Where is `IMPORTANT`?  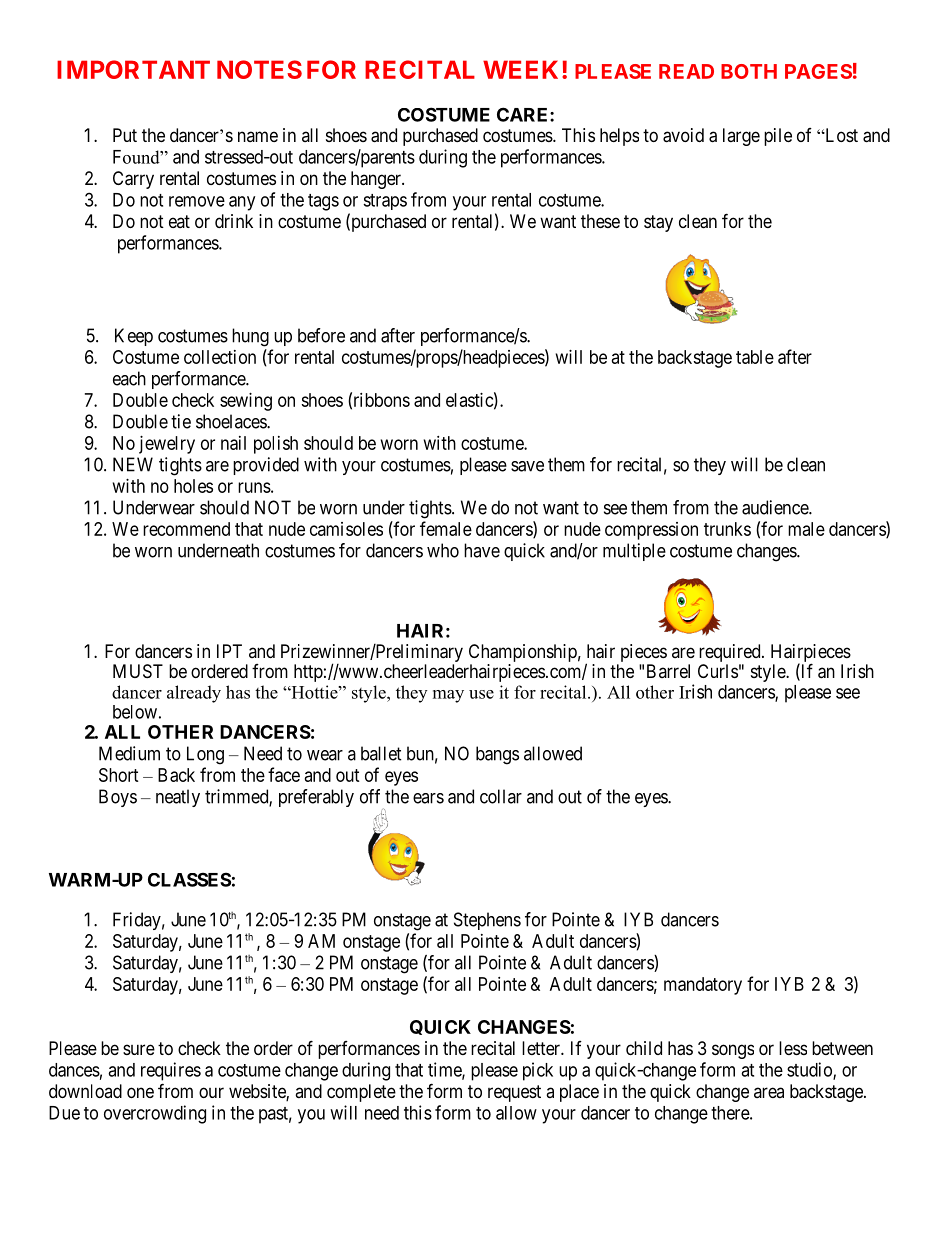 IMPORTANT is located at coordinates (133, 69).
